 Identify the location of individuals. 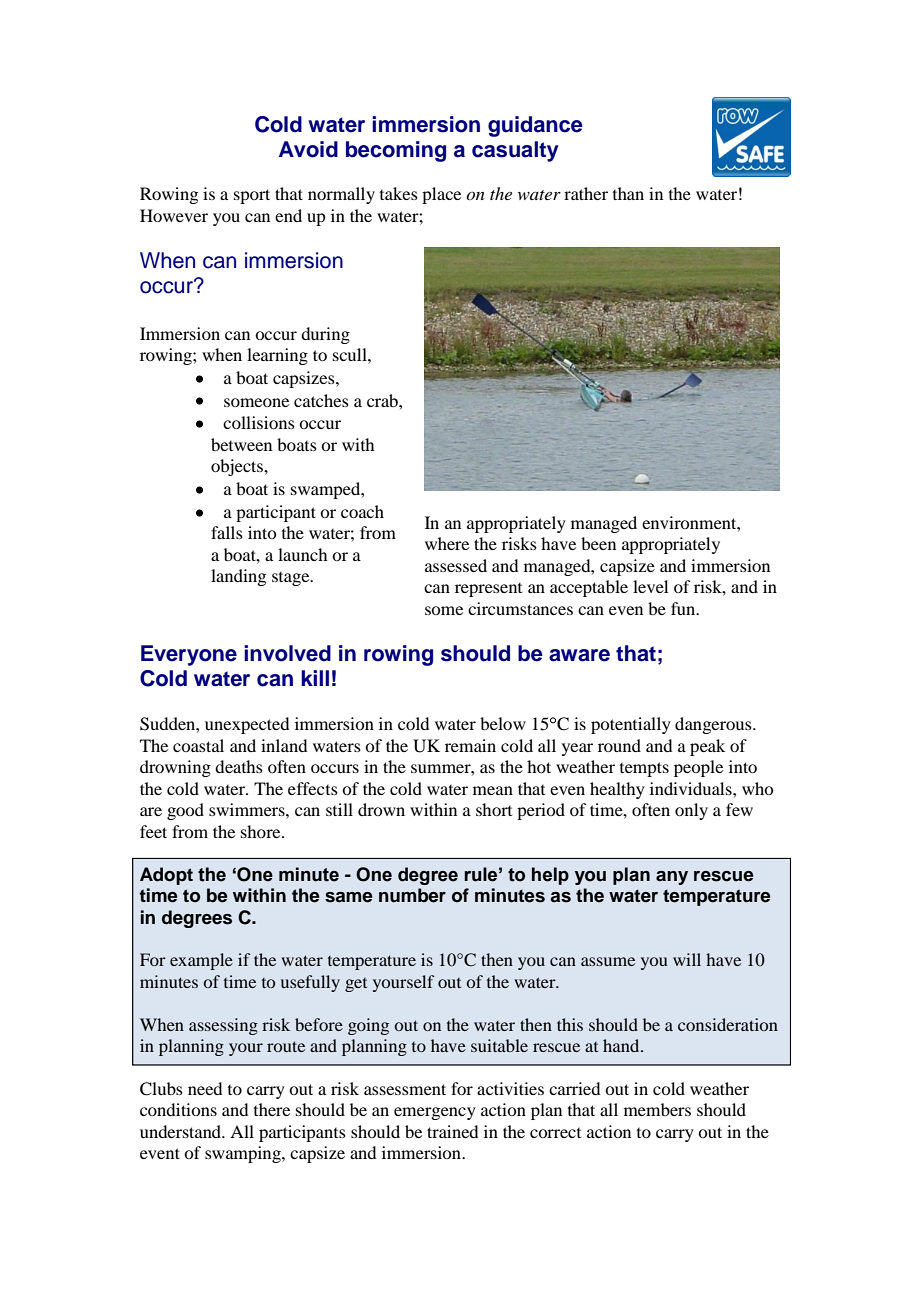
(692, 788).
